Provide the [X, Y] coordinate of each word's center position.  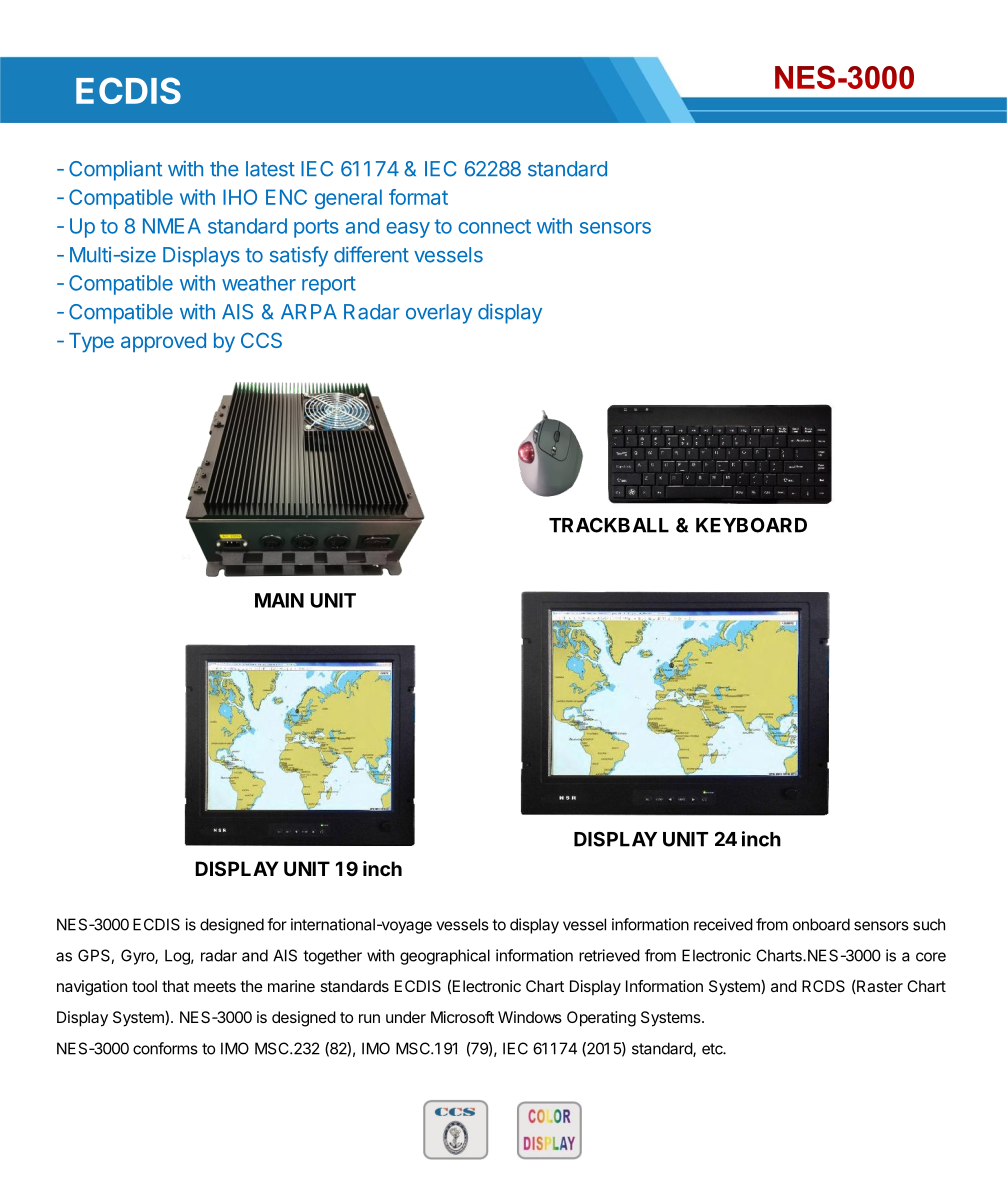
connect [494, 226]
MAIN [279, 600]
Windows [530, 1017]
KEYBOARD [751, 525]
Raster [879, 987]
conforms [165, 1048]
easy [408, 230]
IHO [240, 197]
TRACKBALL [609, 525]
